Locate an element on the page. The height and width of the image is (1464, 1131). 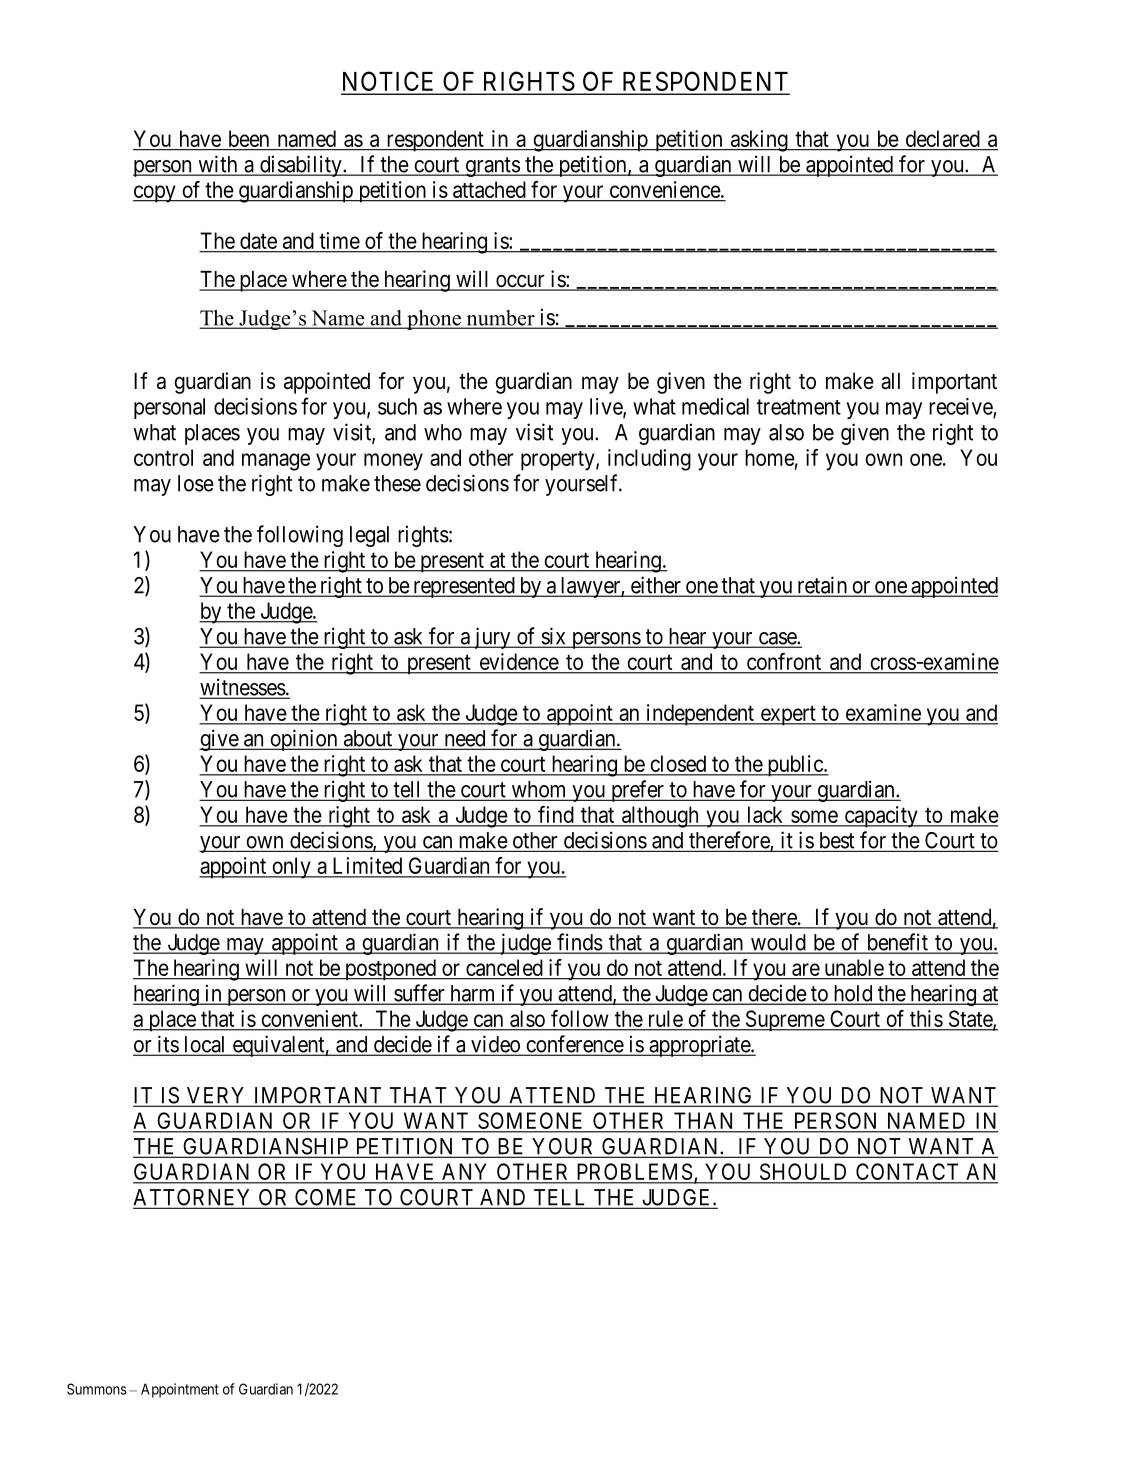
control is located at coordinates (163, 457).
